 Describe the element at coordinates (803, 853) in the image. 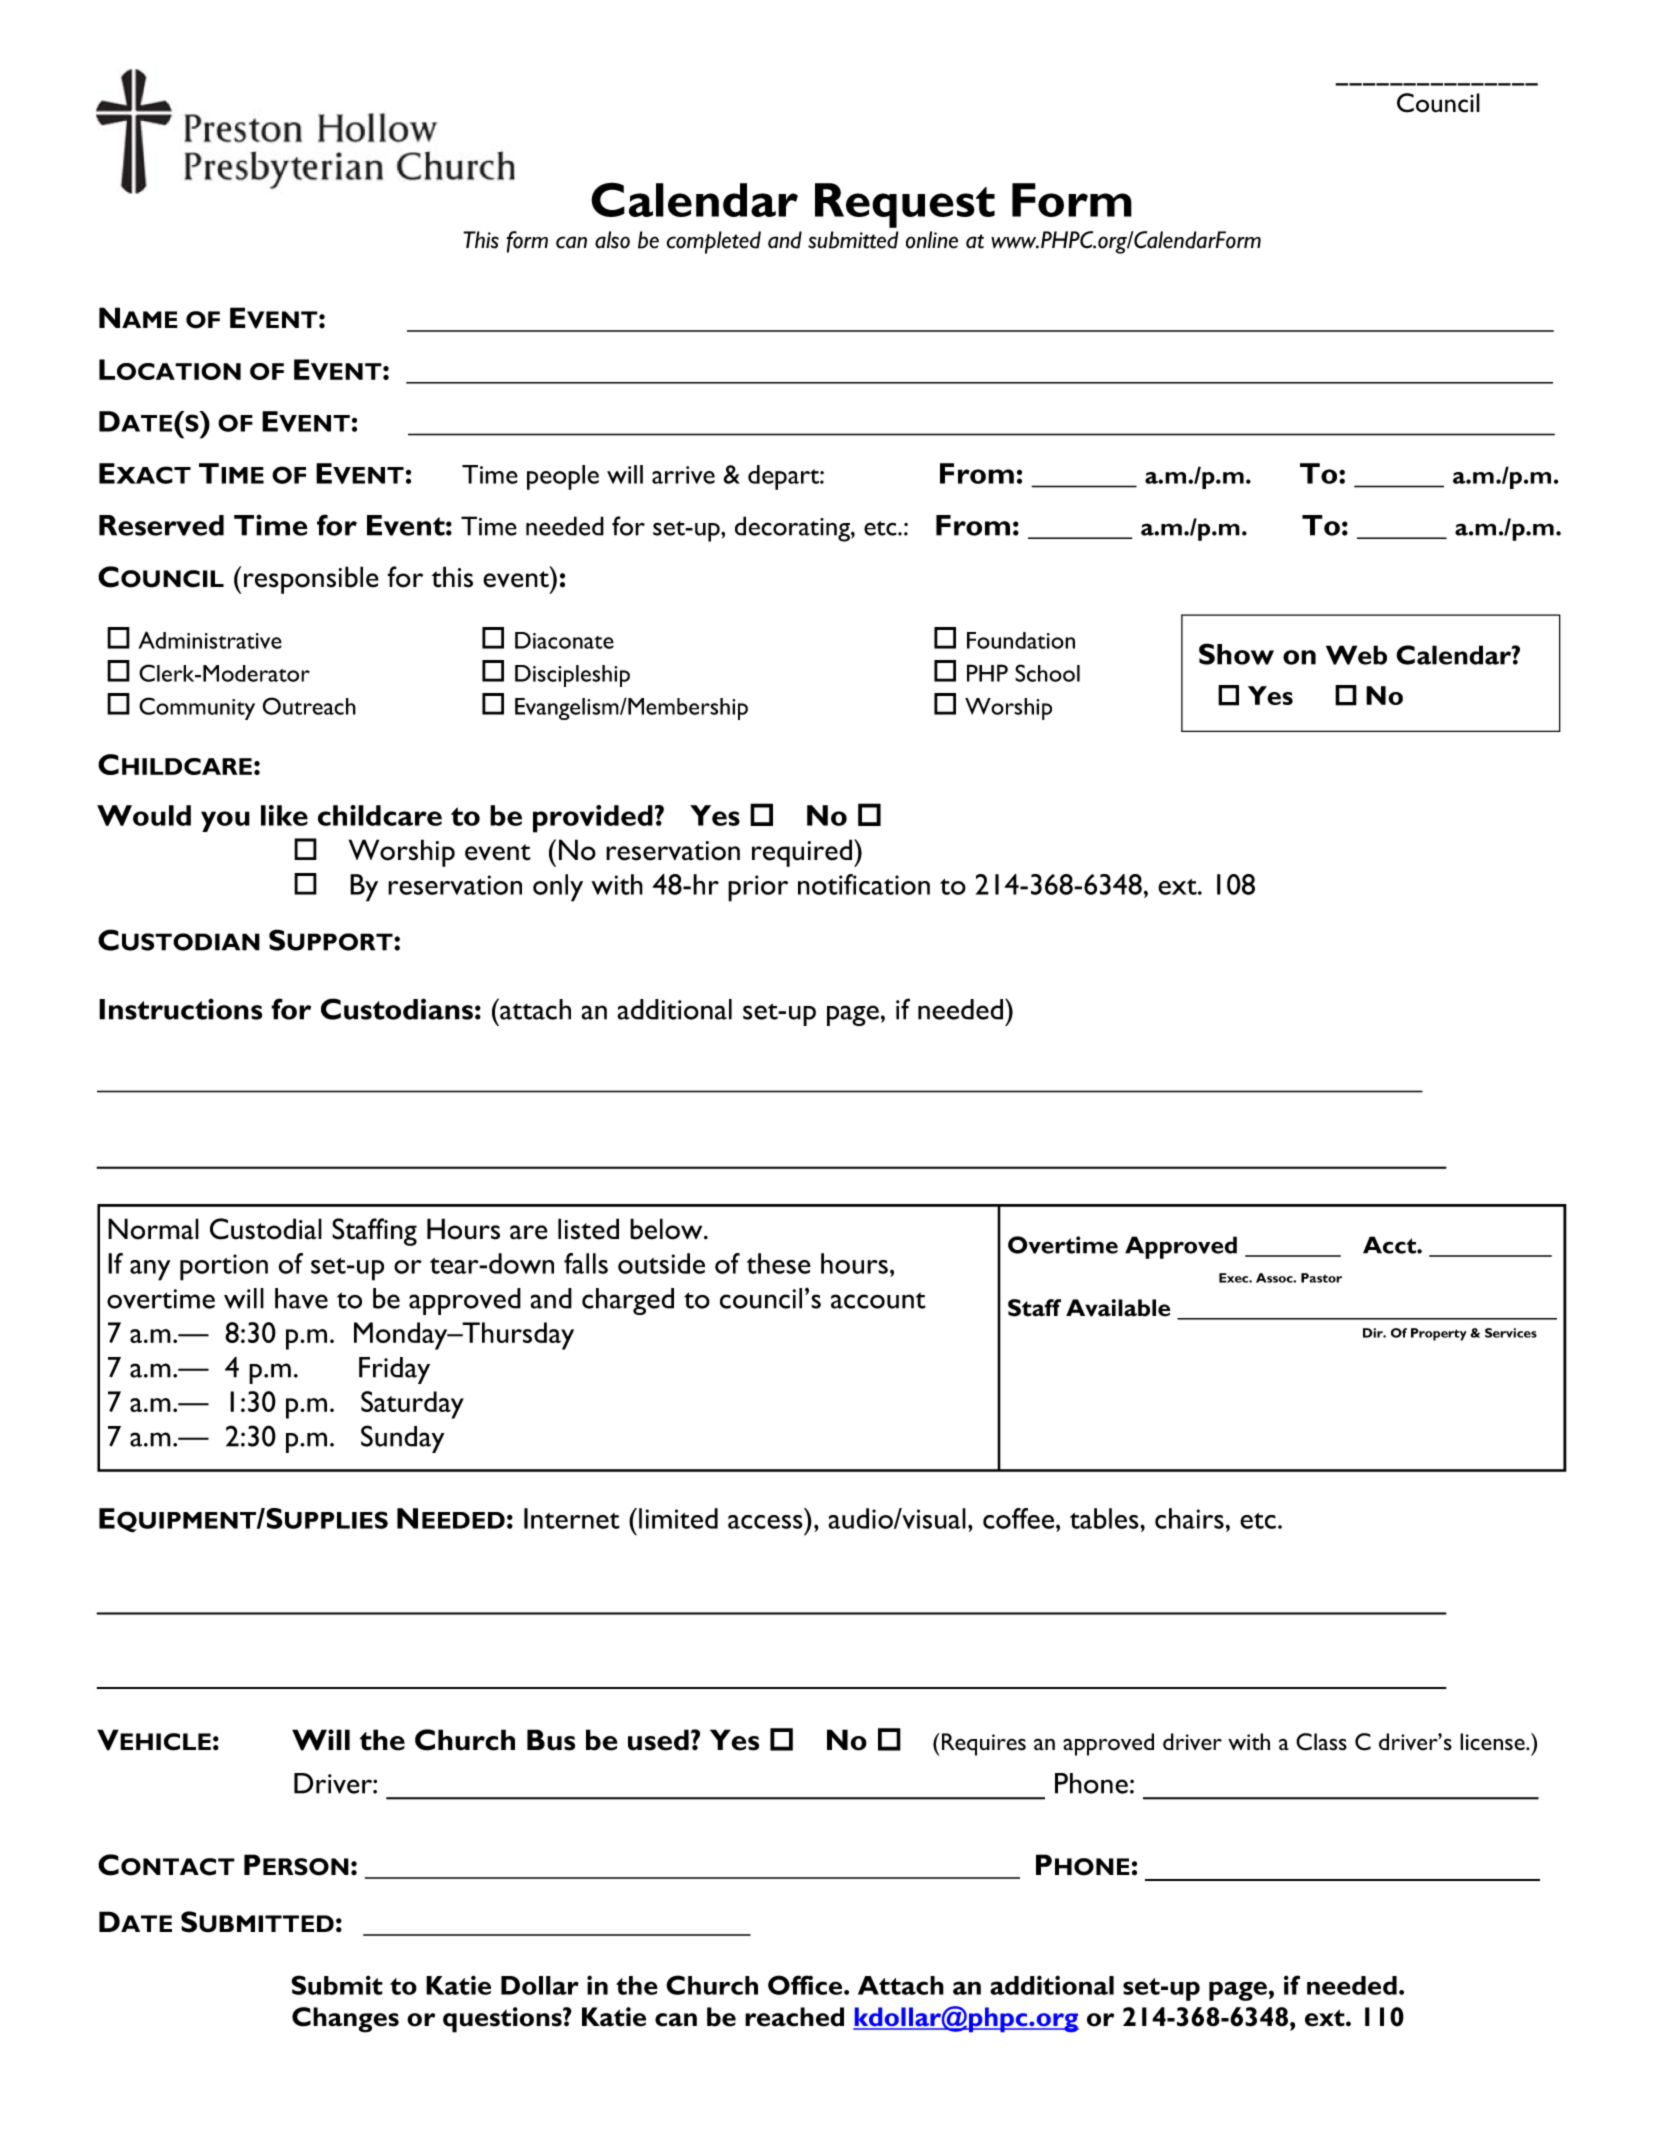

I see `required` at that location.
